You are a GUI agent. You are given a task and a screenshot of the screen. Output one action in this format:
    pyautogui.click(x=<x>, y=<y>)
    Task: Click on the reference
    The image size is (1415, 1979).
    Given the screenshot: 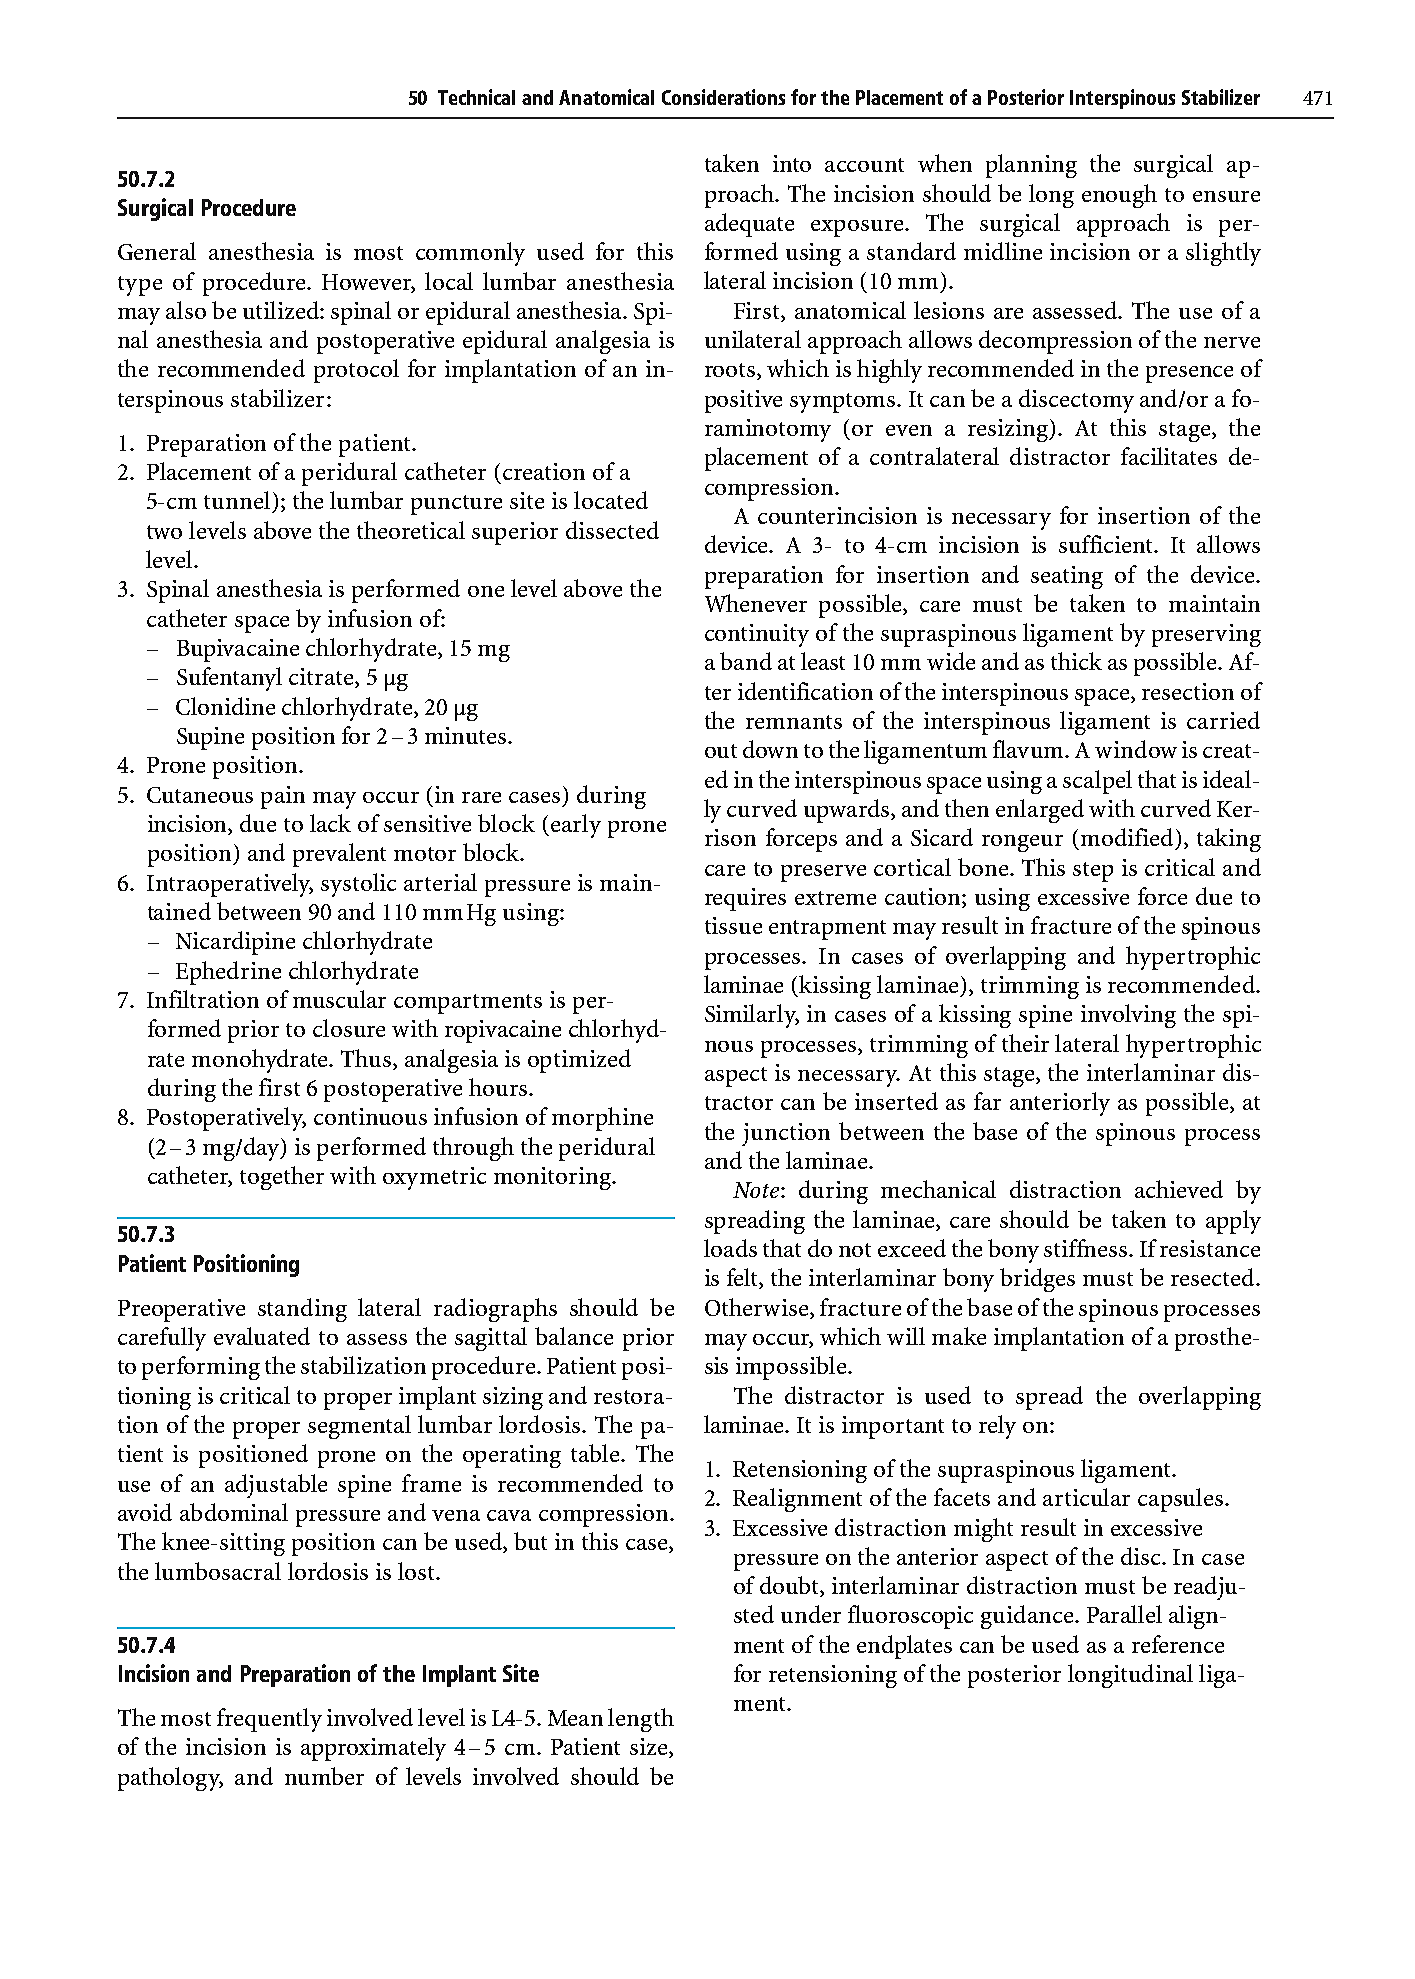 What is the action you would take?
    pyautogui.click(x=1178, y=1644)
